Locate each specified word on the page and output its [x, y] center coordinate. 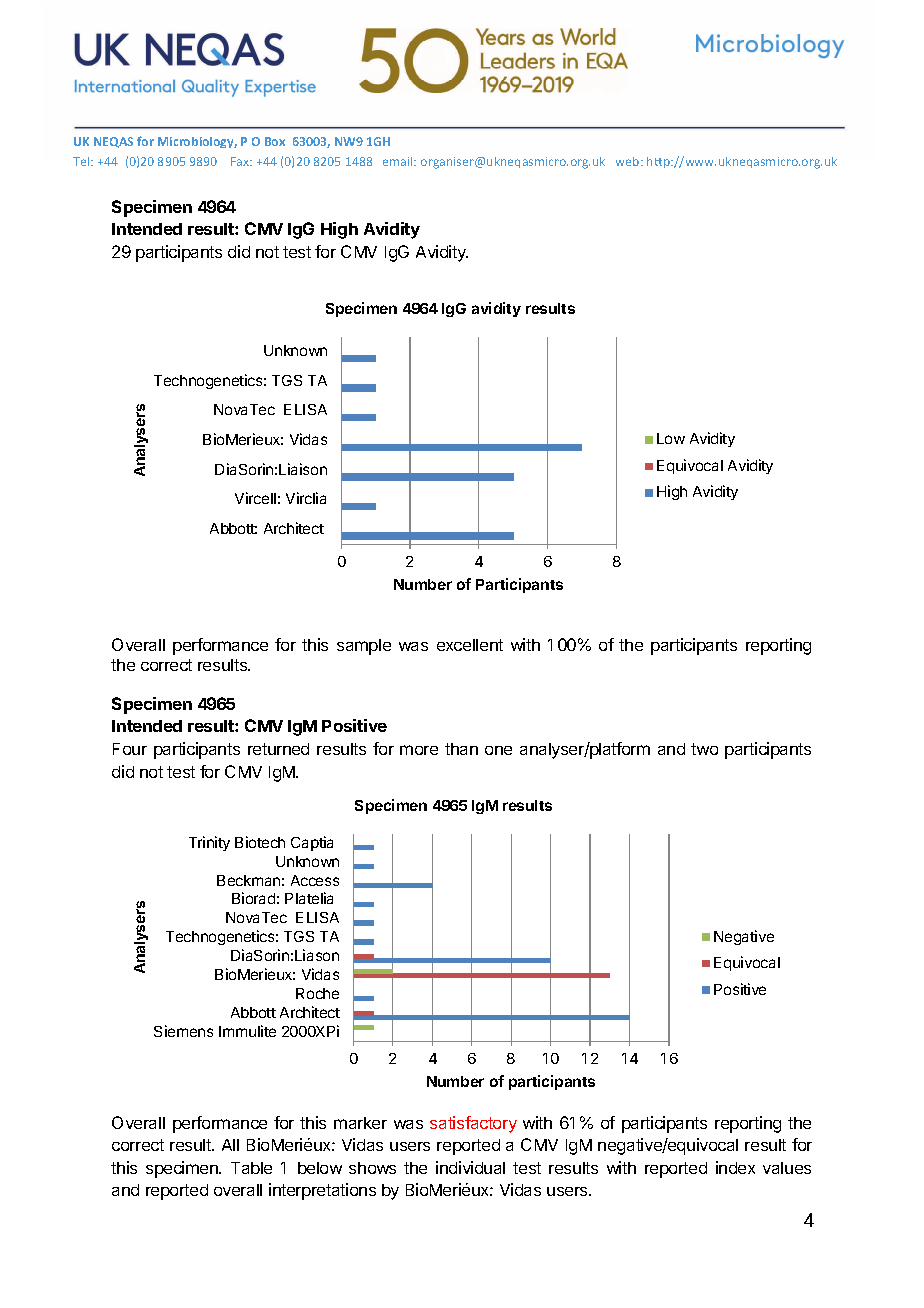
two [704, 749]
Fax [241, 161]
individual [470, 1167]
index [735, 1167]
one [498, 750]
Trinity [209, 843]
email [399, 161]
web [629, 161]
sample [364, 647]
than [461, 749]
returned [278, 749]
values [787, 1168]
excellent [470, 645]
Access [315, 880]
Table [251, 1168]
